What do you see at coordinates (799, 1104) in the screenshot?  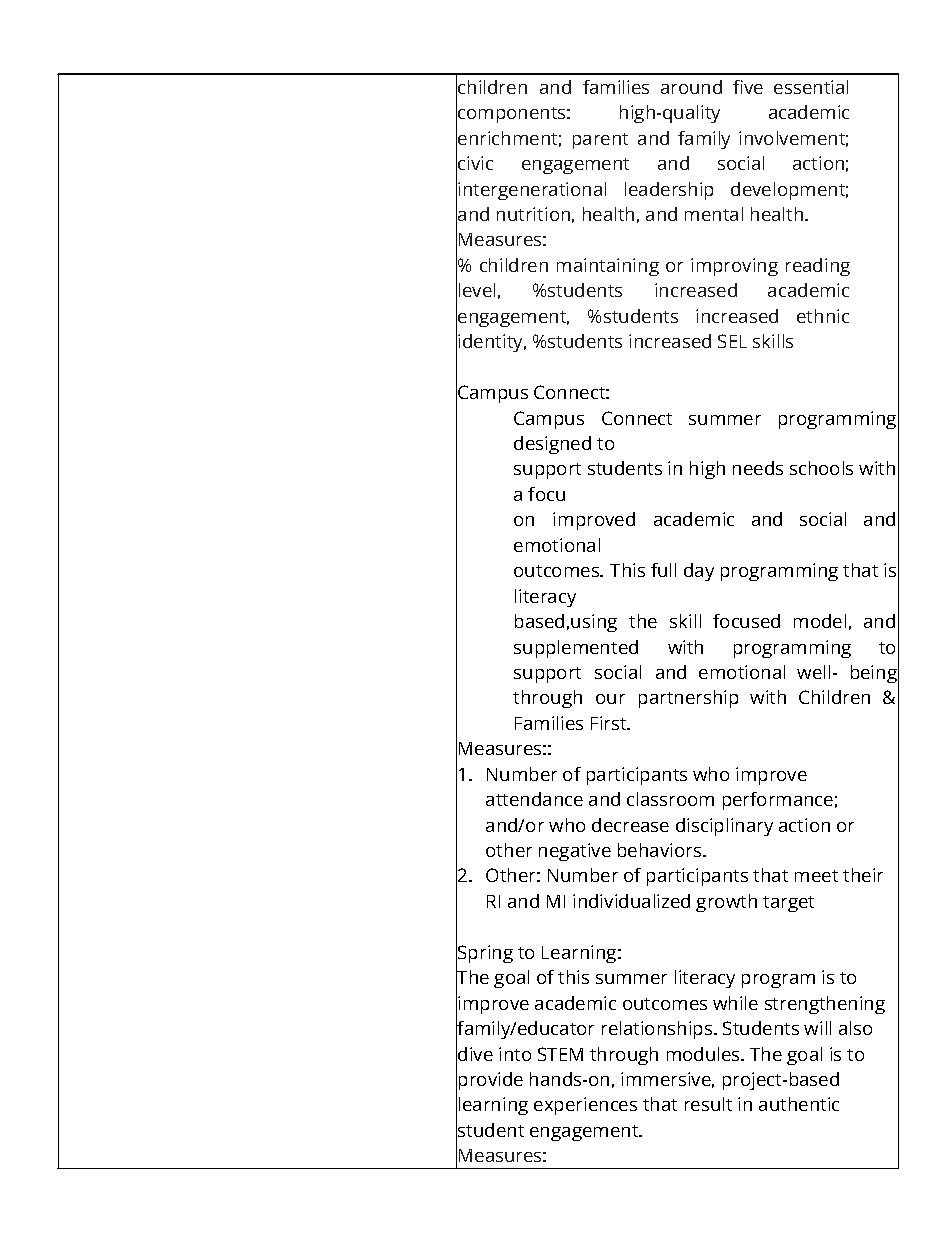 I see `authentic` at bounding box center [799, 1104].
